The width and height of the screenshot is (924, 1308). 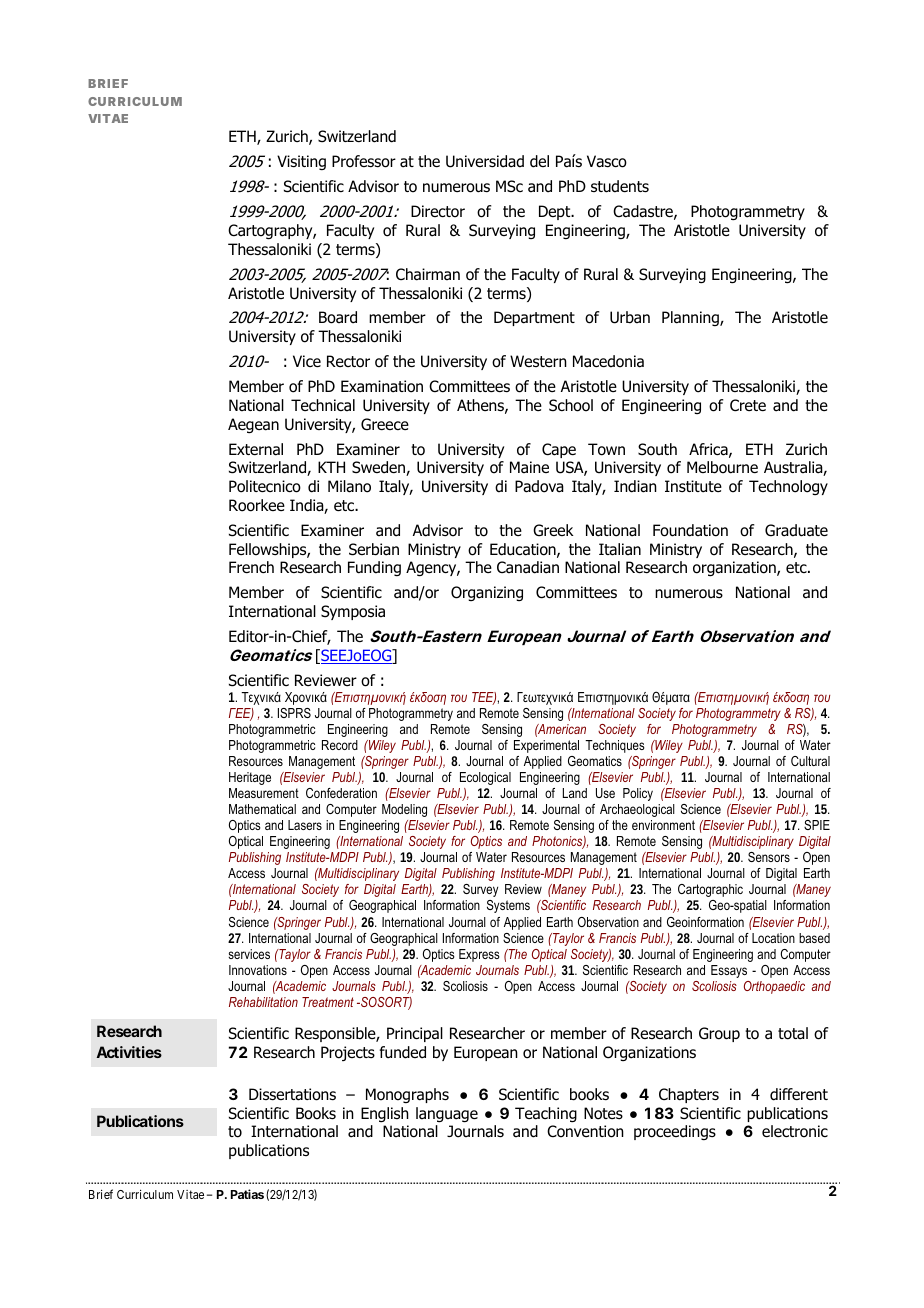 What do you see at coordinates (292, 1094) in the screenshot?
I see `Dissertations` at bounding box center [292, 1094].
